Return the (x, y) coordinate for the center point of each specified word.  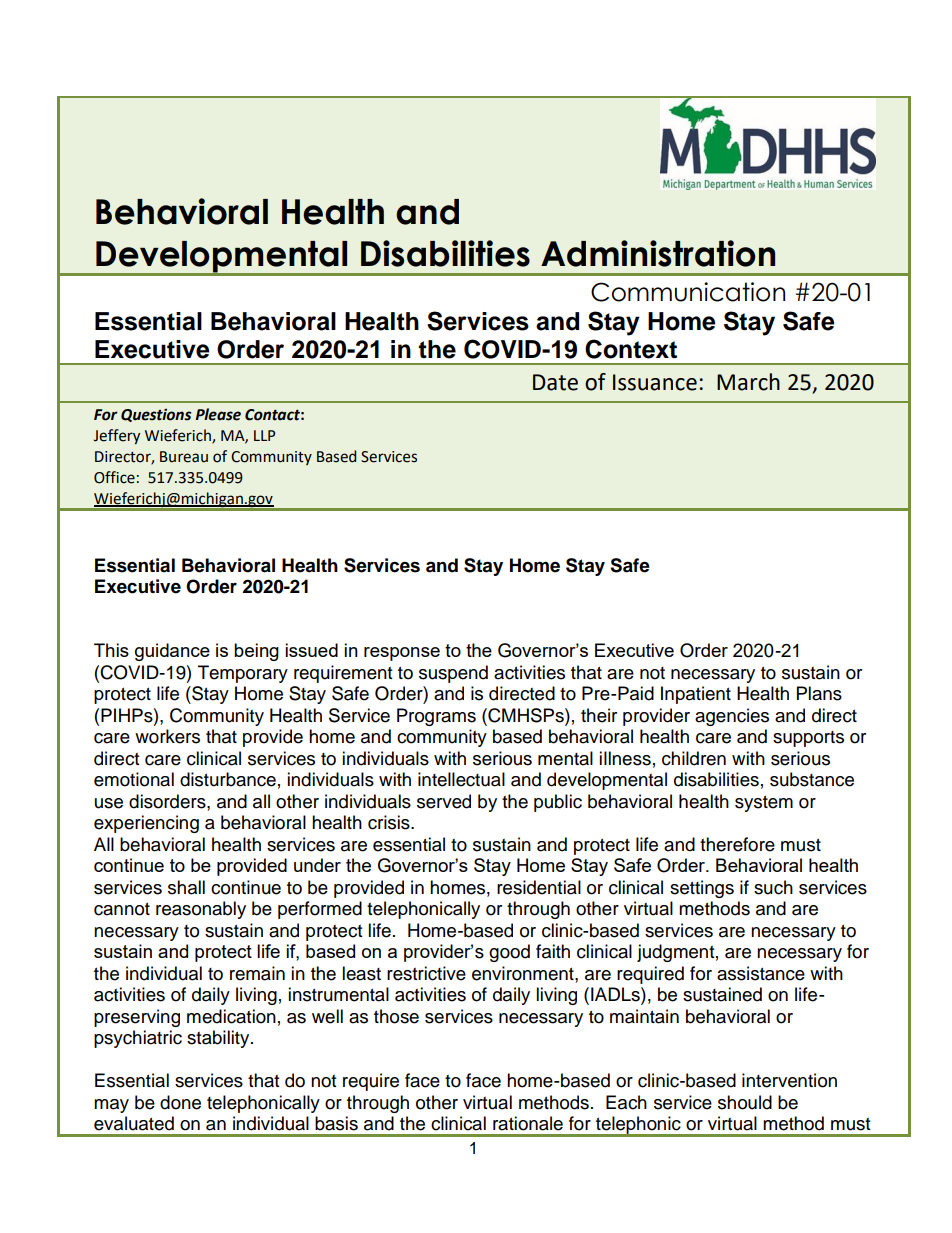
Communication (688, 292)
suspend (453, 674)
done (180, 1102)
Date (555, 382)
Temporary (243, 674)
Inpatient (696, 695)
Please (218, 414)
